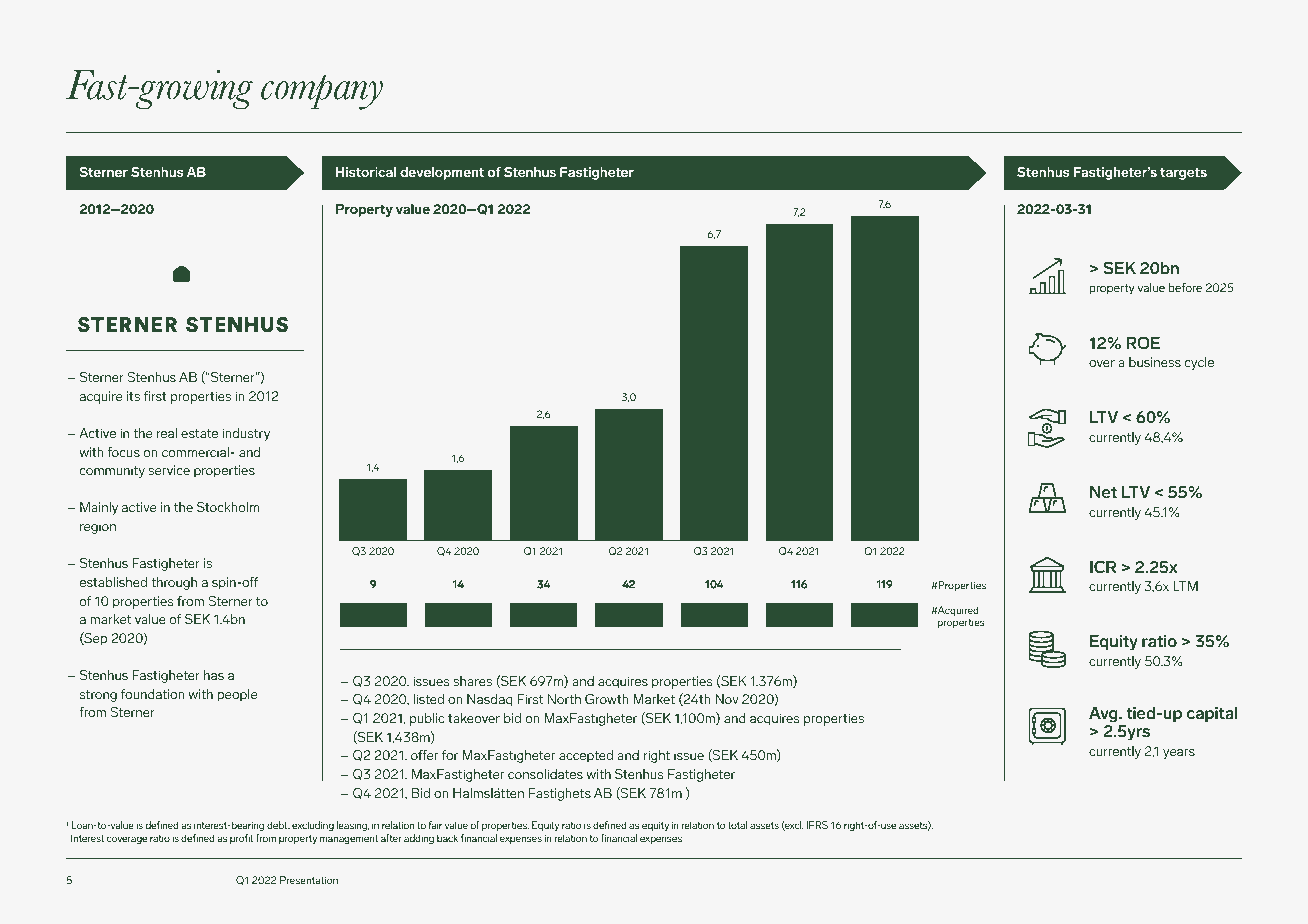 This document has height=924, width=1308. I want to click on targets, so click(1183, 173).
